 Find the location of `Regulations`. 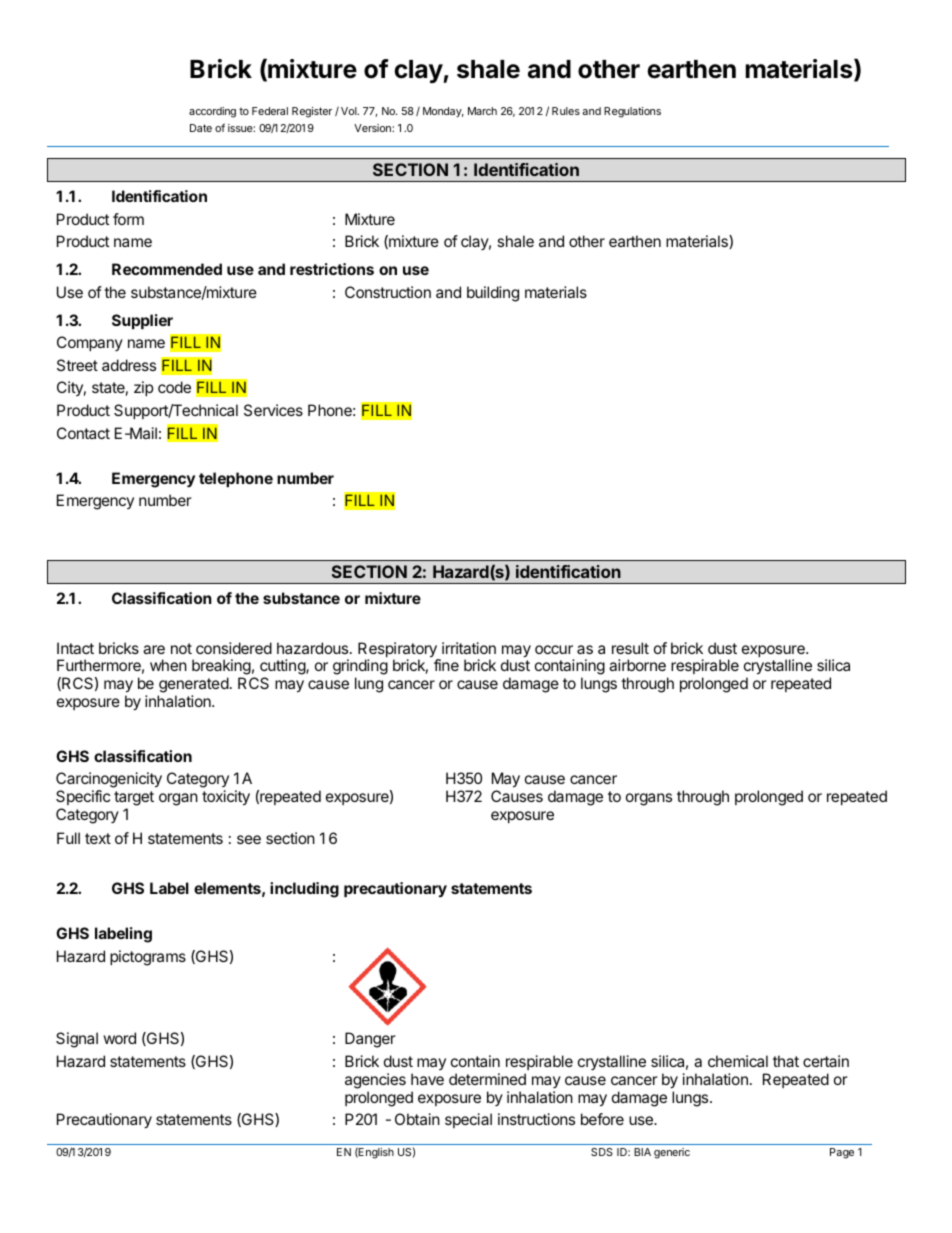

Regulations is located at coordinates (632, 112).
